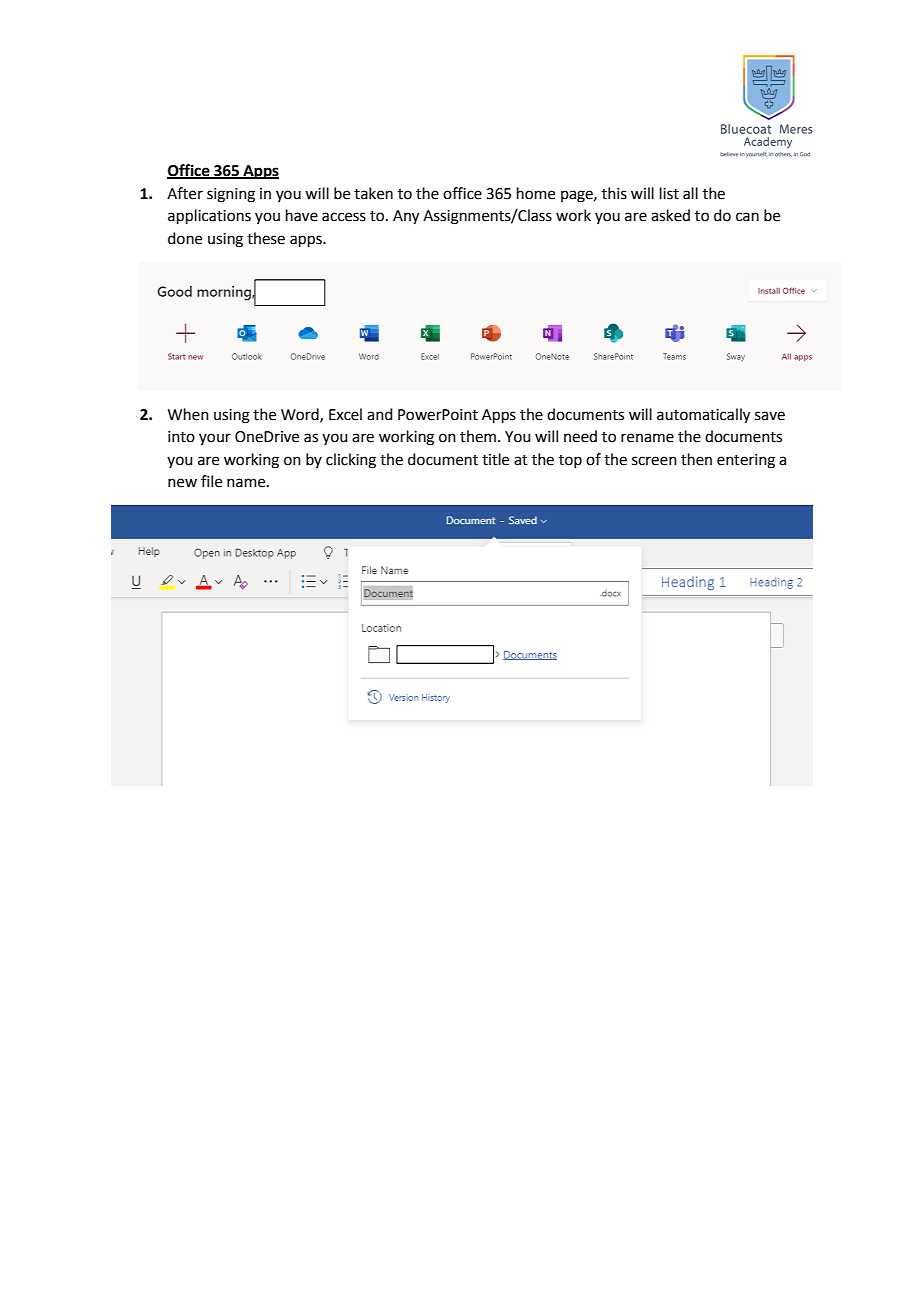  What do you see at coordinates (211, 481) in the image?
I see `file` at bounding box center [211, 481].
